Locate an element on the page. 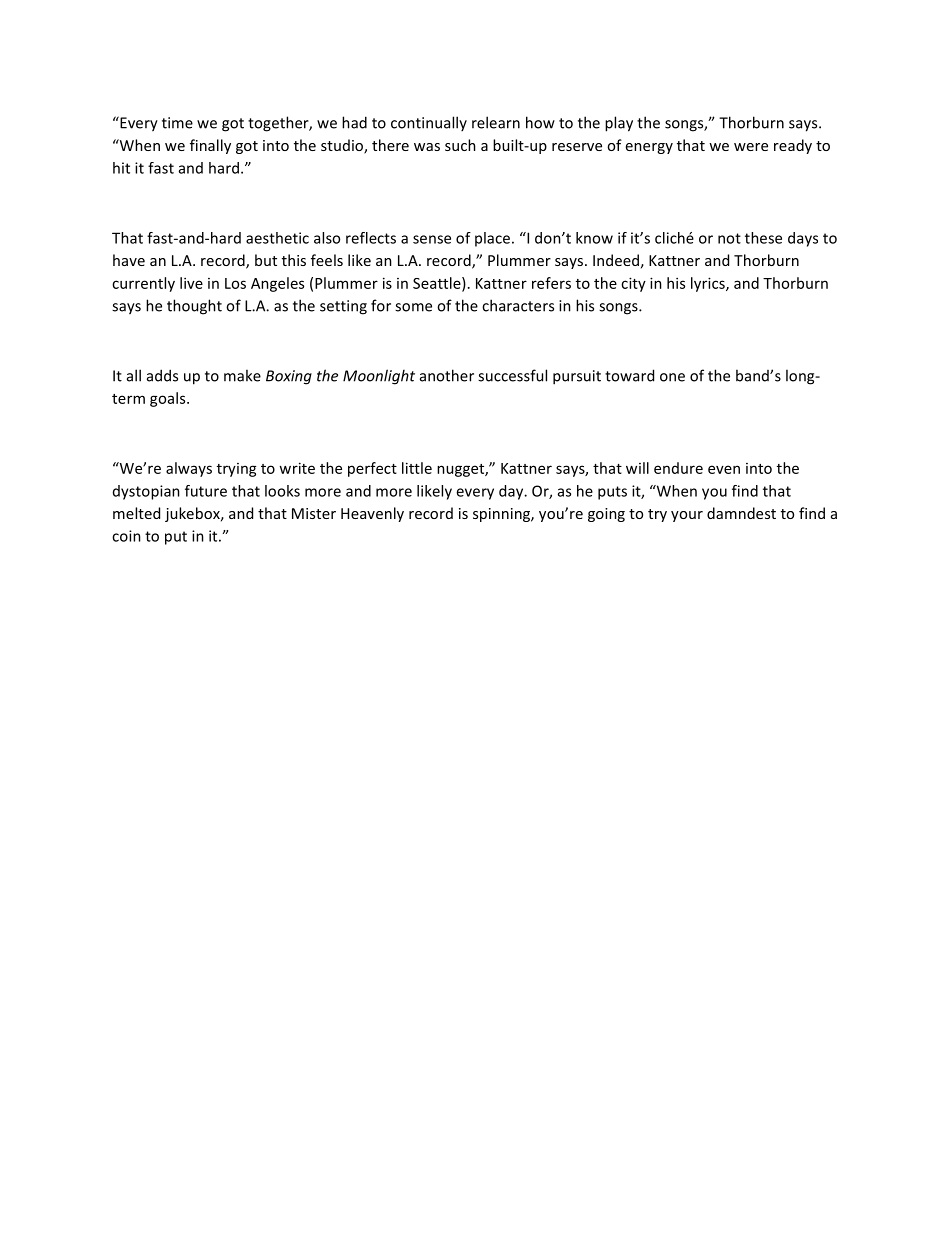 This page has height=1233, width=952. lyrics is located at coordinates (709, 284).
